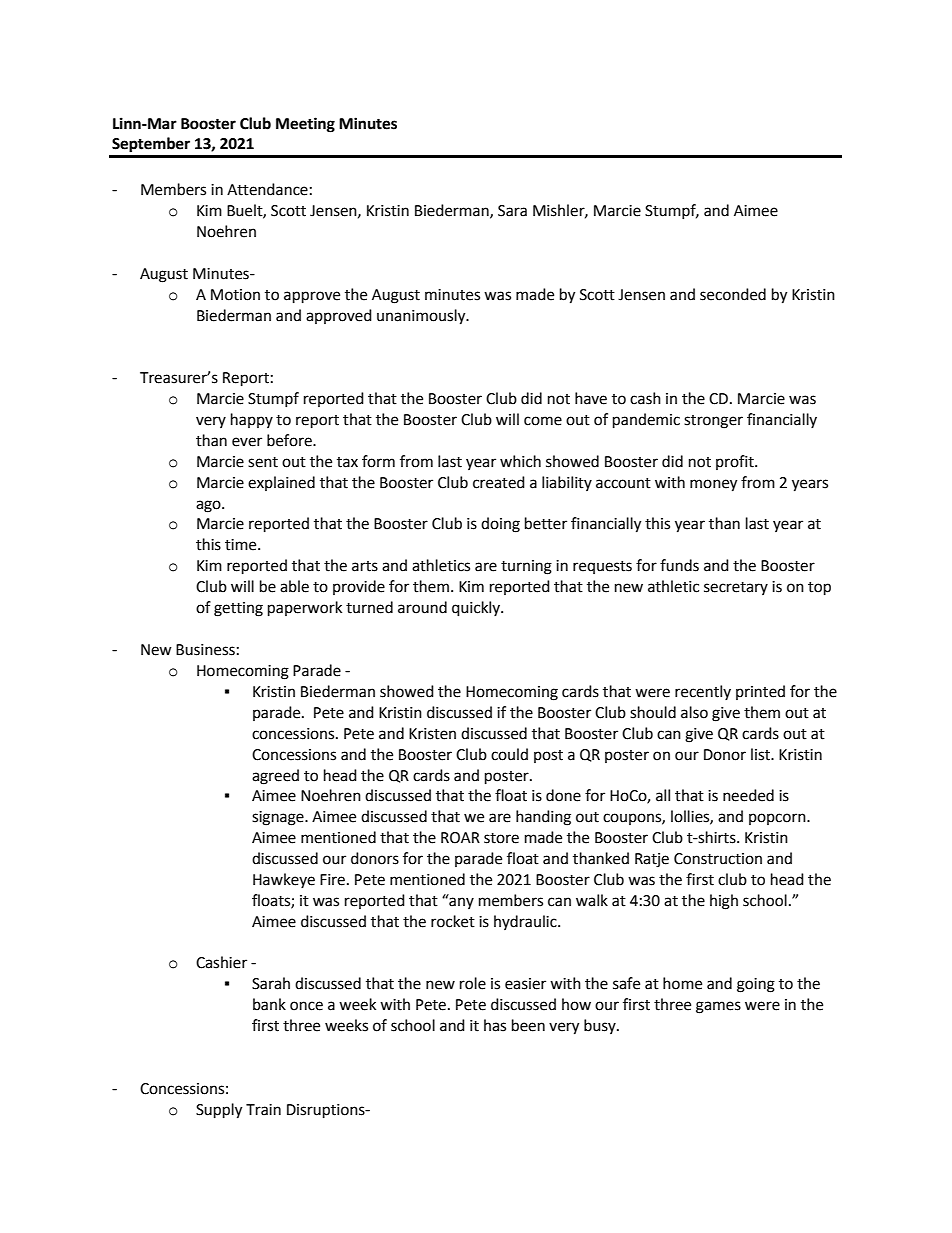 Image resolution: width=952 pixels, height=1233 pixels. I want to click on Train, so click(263, 1110).
